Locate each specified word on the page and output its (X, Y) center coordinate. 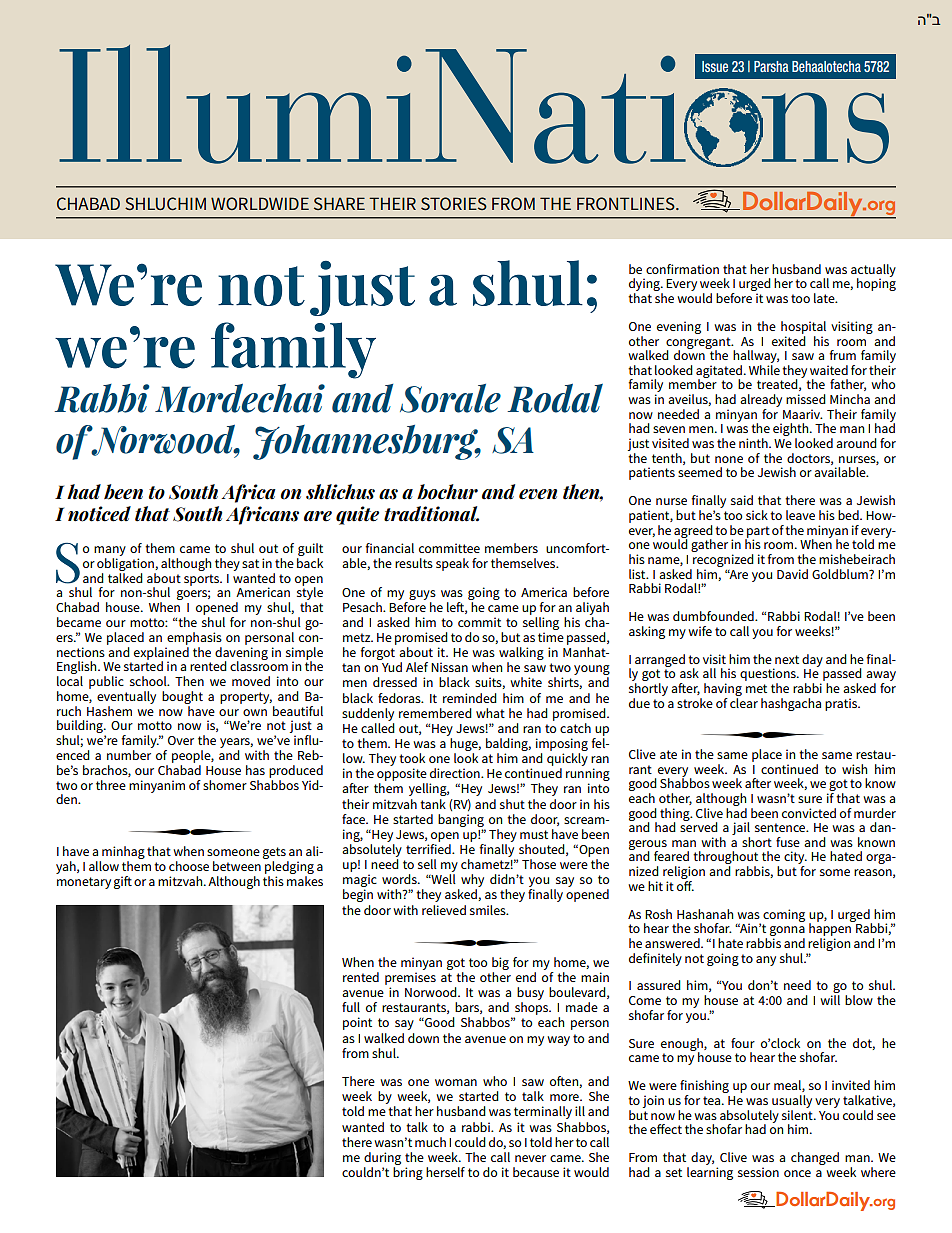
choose (189, 866)
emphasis (194, 638)
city (795, 859)
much (430, 1142)
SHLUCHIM (165, 203)
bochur (447, 492)
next (787, 659)
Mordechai (240, 398)
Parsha (771, 66)
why (471, 882)
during (382, 1158)
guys (422, 595)
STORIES (454, 203)
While (764, 370)
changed (815, 1158)
